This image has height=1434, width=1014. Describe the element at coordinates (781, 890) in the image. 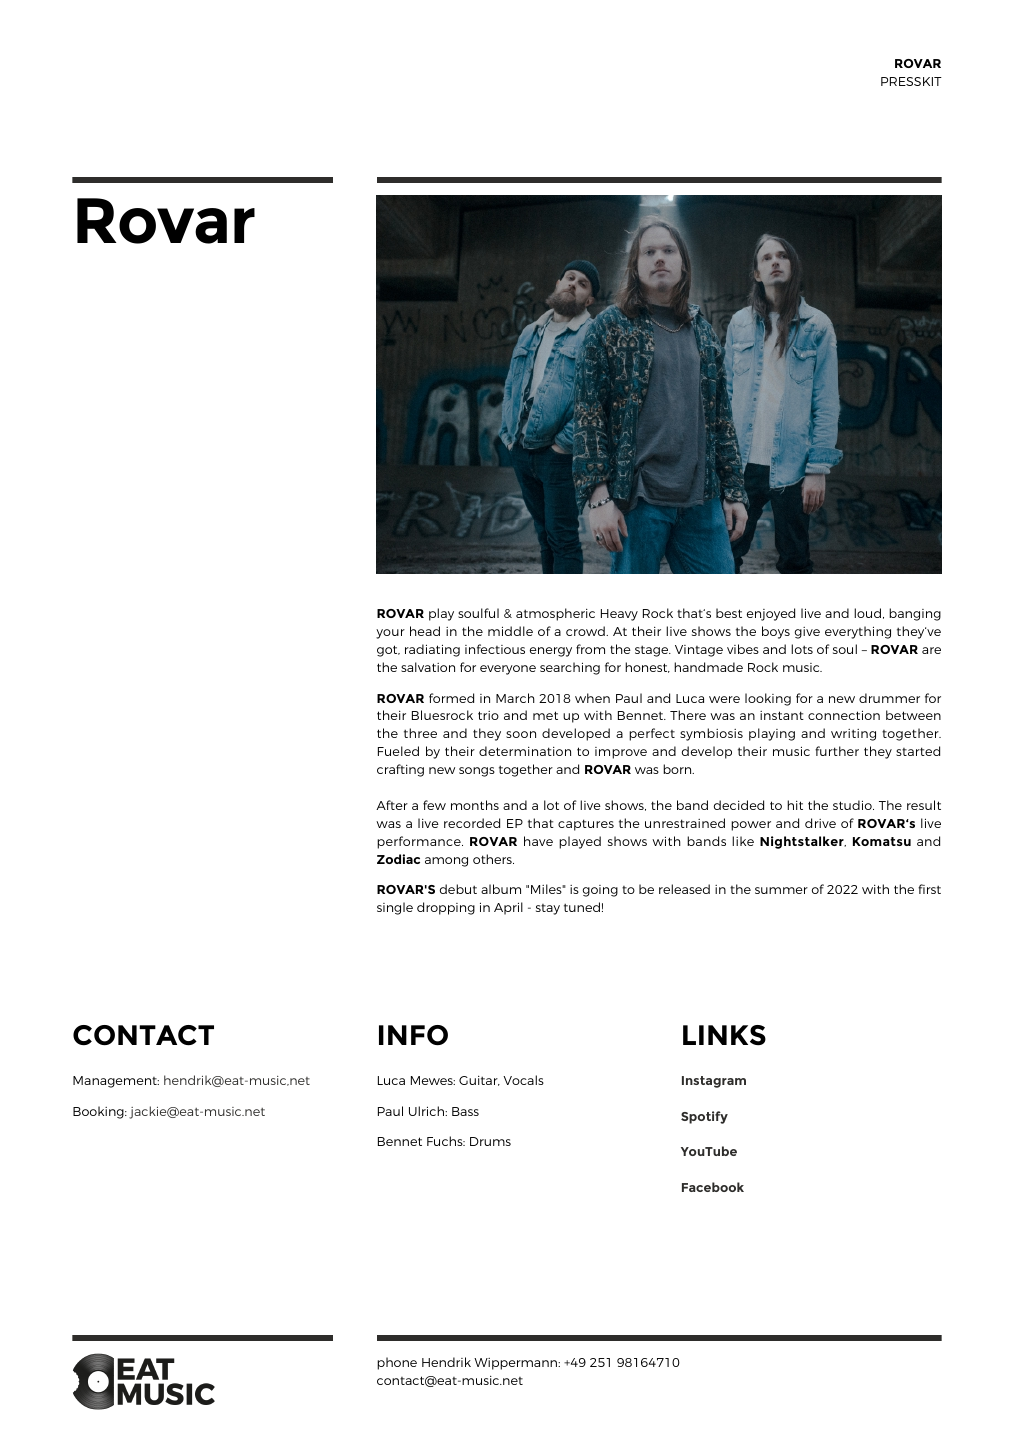

I see `summer` at that location.
